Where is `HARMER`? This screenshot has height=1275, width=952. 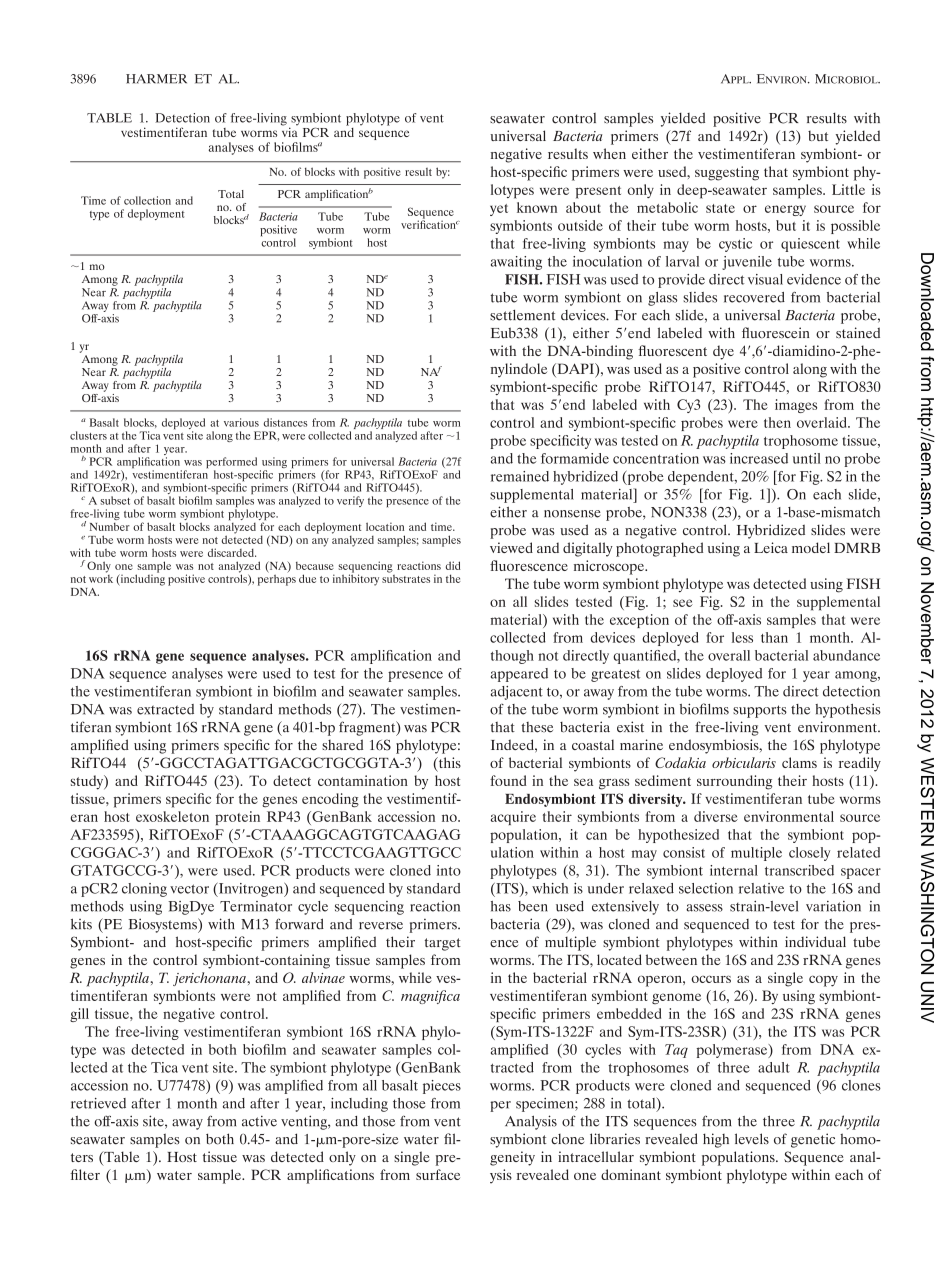 HARMER is located at coordinates (156, 79).
